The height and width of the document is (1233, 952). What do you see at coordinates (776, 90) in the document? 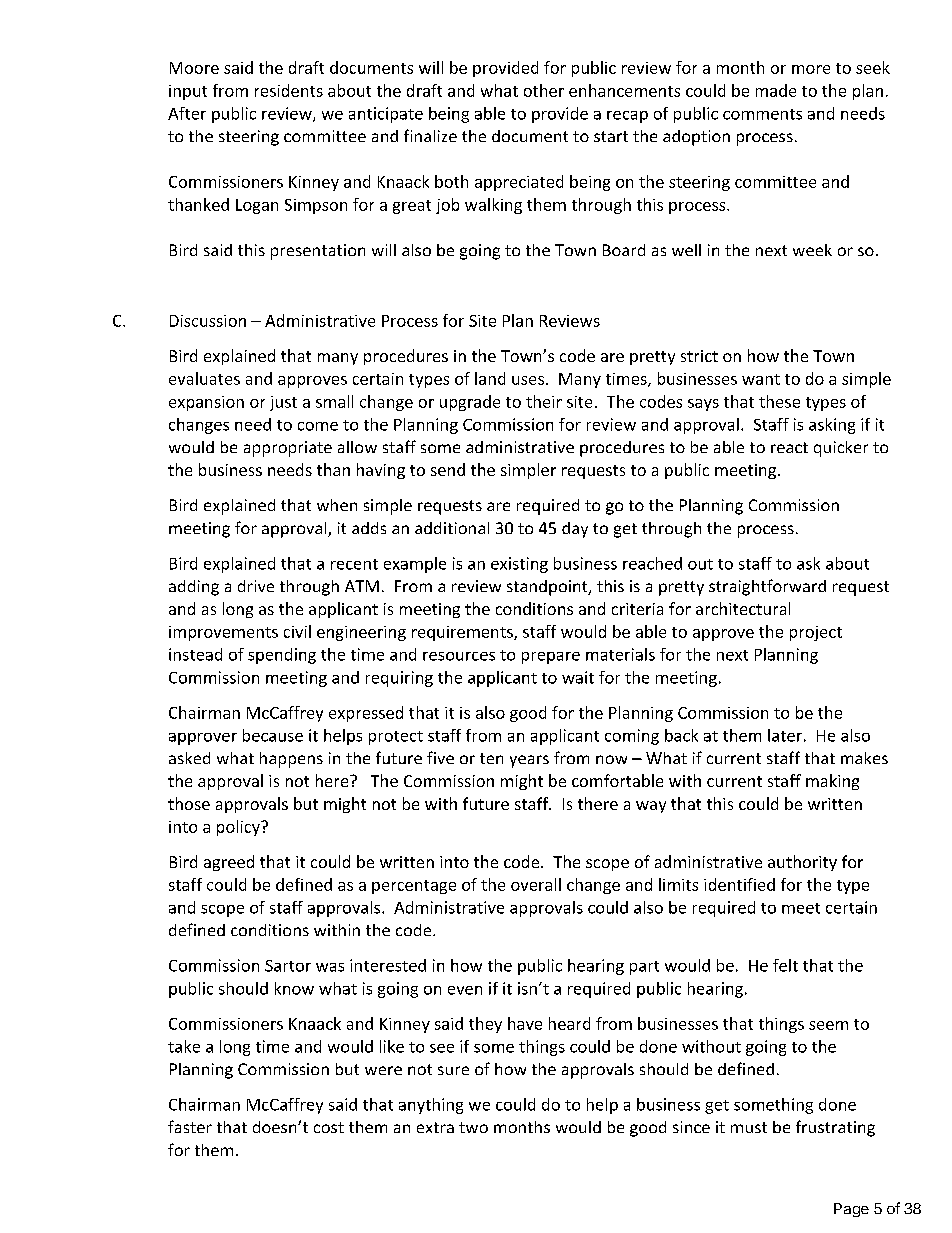
I see `made` at bounding box center [776, 90].
